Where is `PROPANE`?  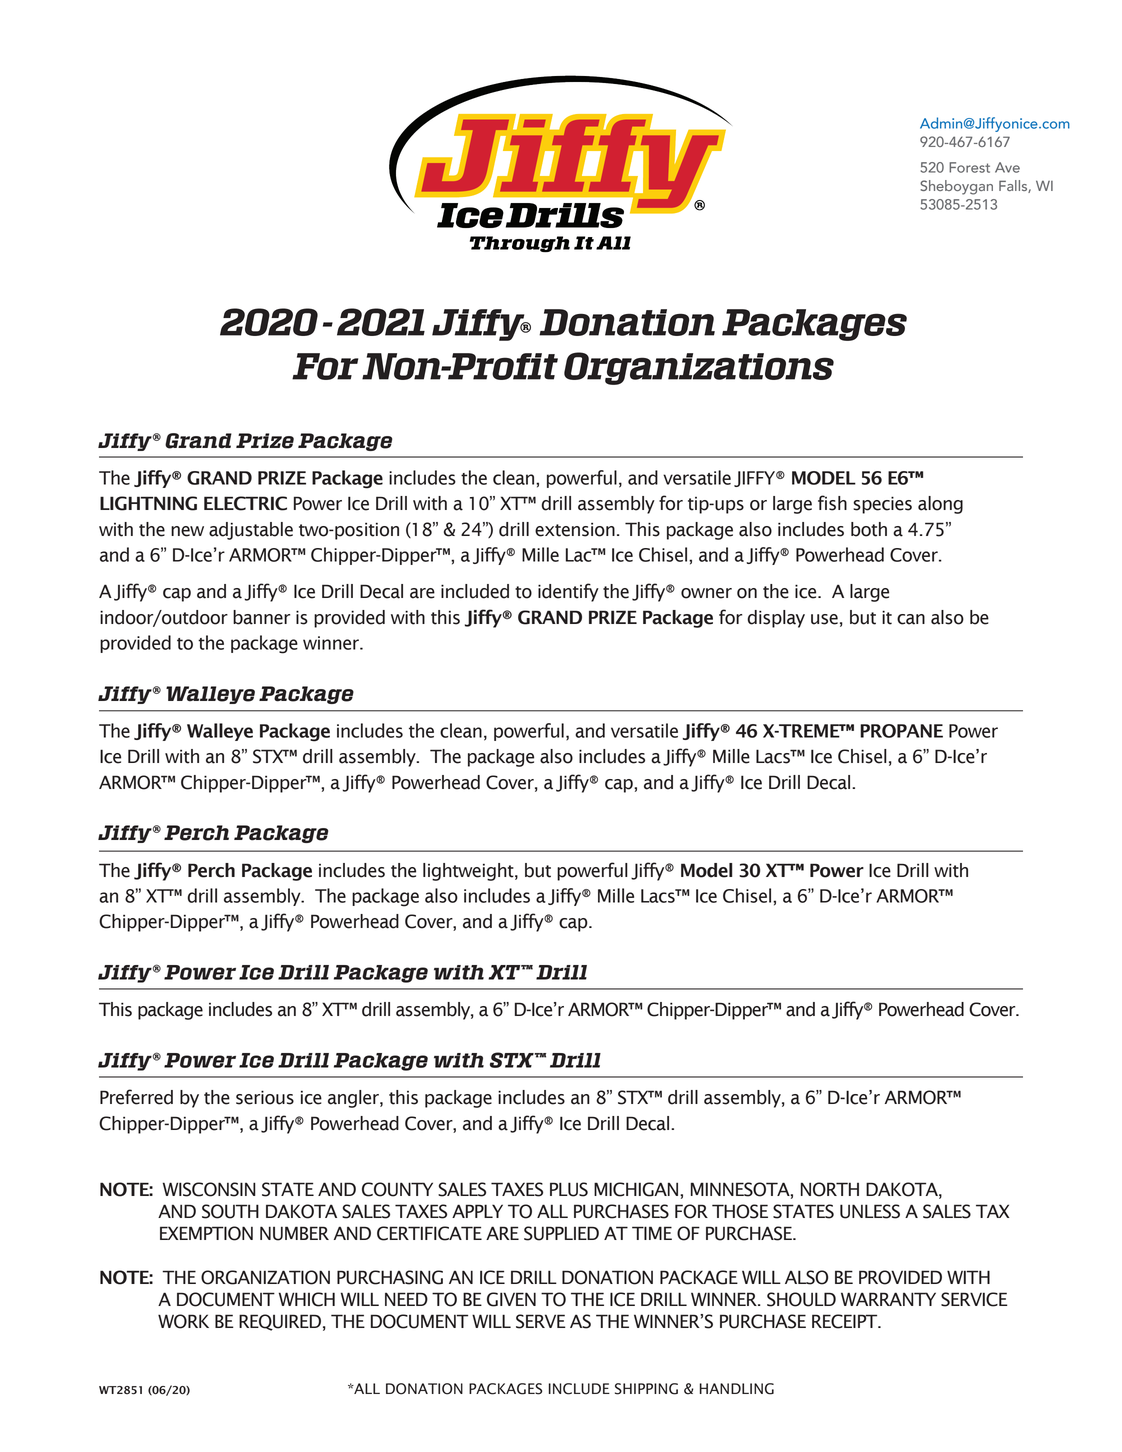 PROPANE is located at coordinates (901, 731).
